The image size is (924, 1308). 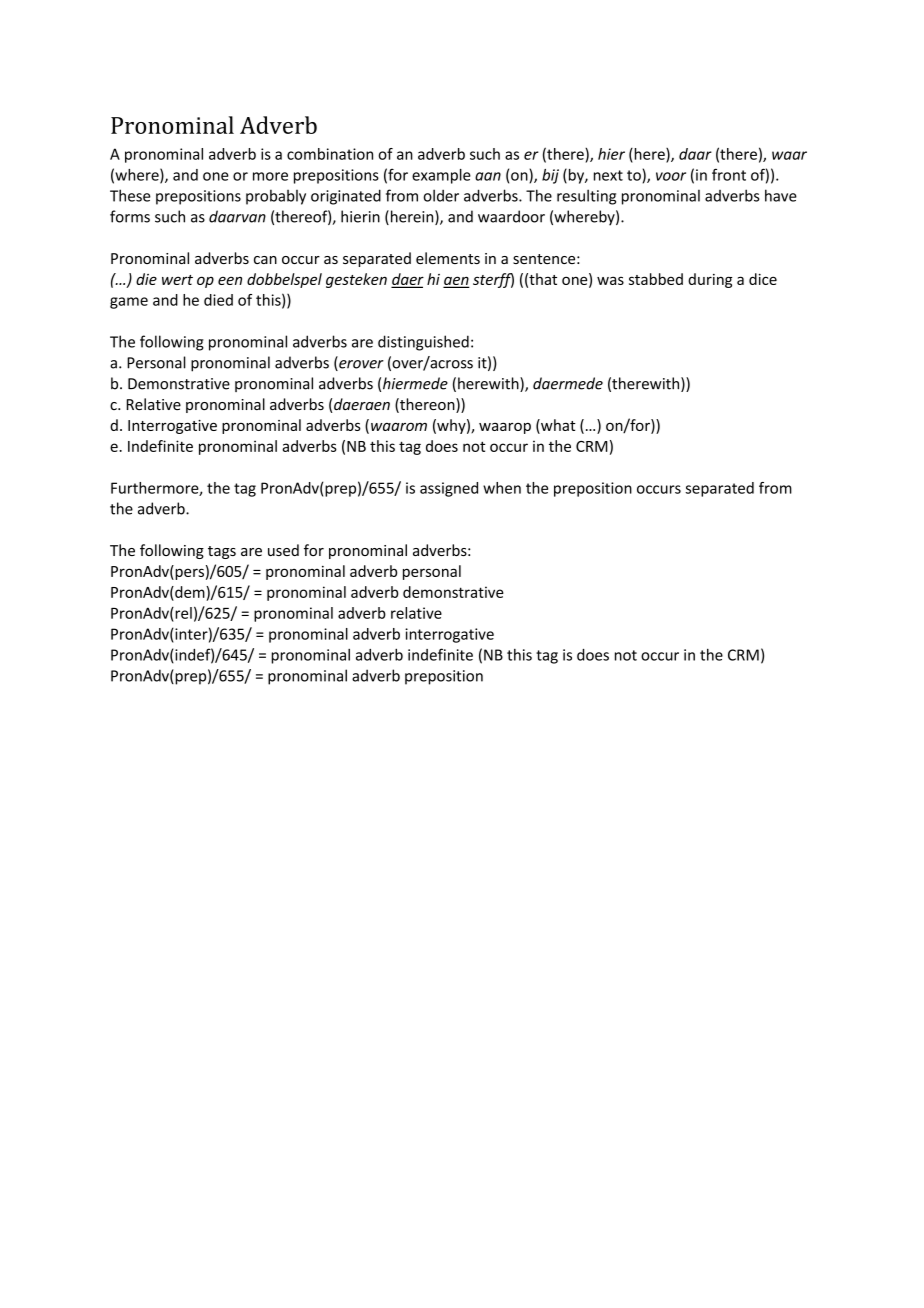 What do you see at coordinates (441, 176) in the document?
I see `example` at bounding box center [441, 176].
